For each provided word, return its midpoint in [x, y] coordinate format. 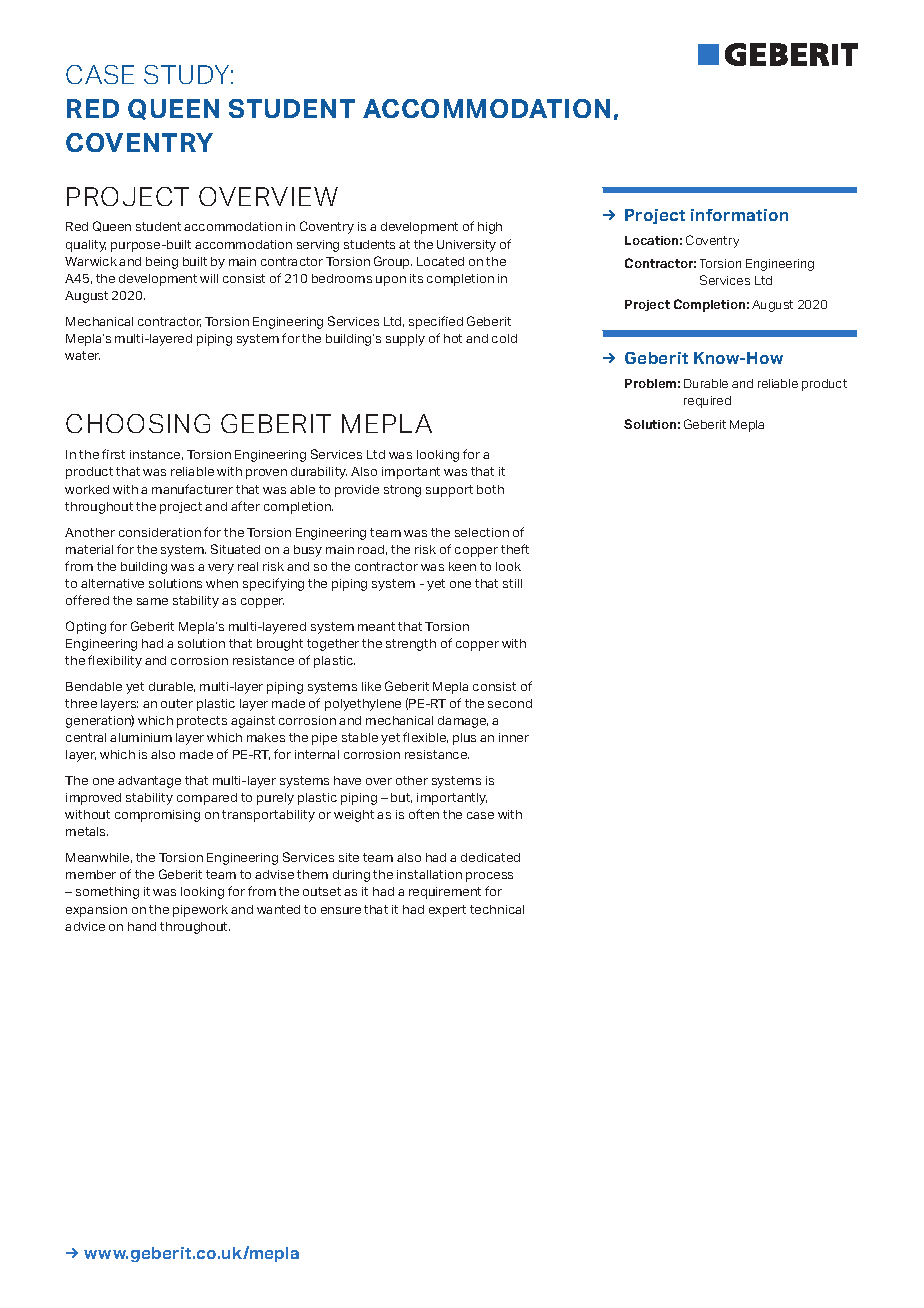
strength [411, 645]
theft [515, 549]
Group [393, 262]
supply [405, 340]
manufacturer [192, 489]
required [707, 402]
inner [514, 737]
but [401, 798]
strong [402, 491]
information [739, 215]
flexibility [115, 661]
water [82, 355]
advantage [149, 782]
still [512, 583]
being [162, 263]
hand [142, 926]
